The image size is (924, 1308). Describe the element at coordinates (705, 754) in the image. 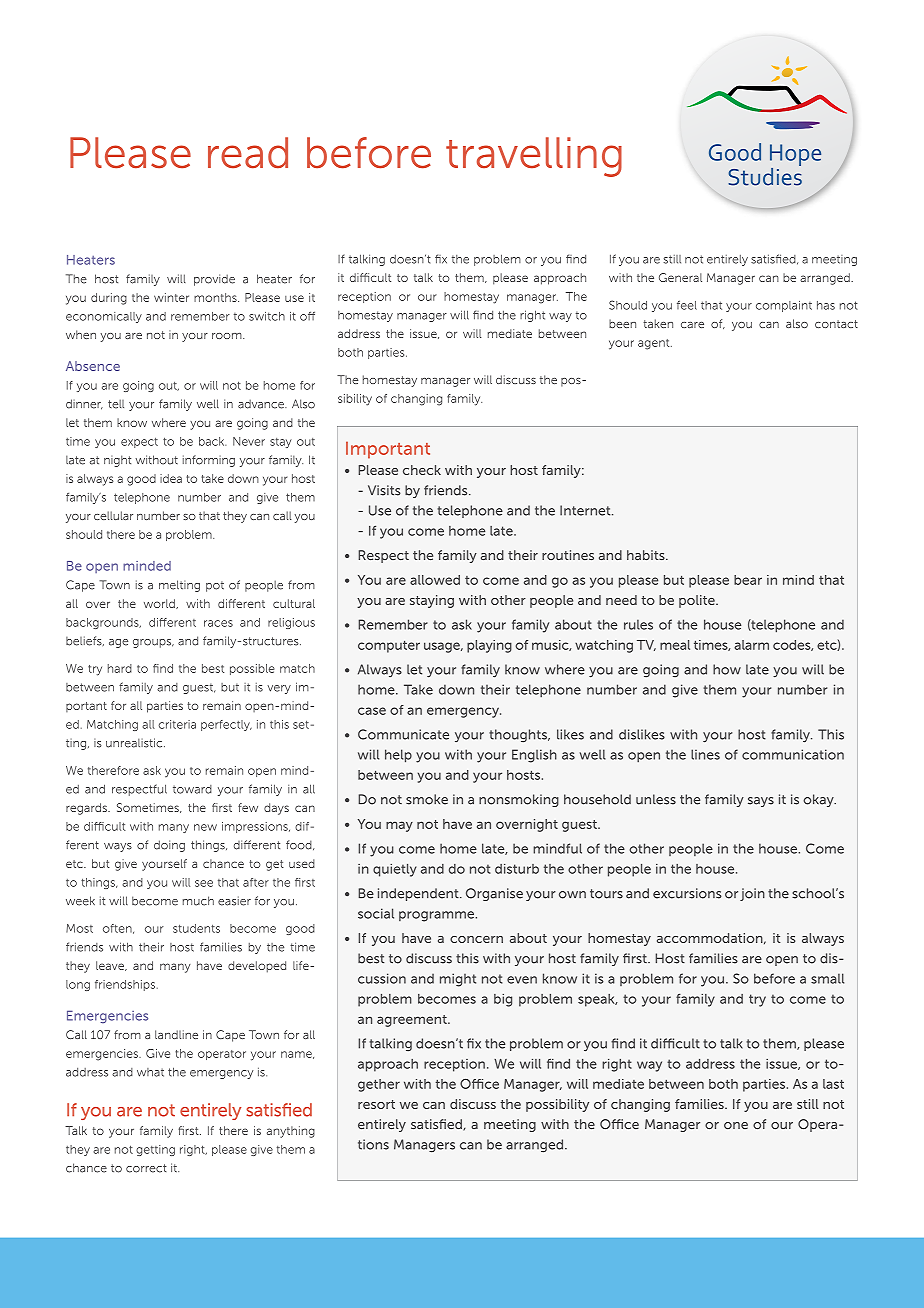

I see `lines` at that location.
